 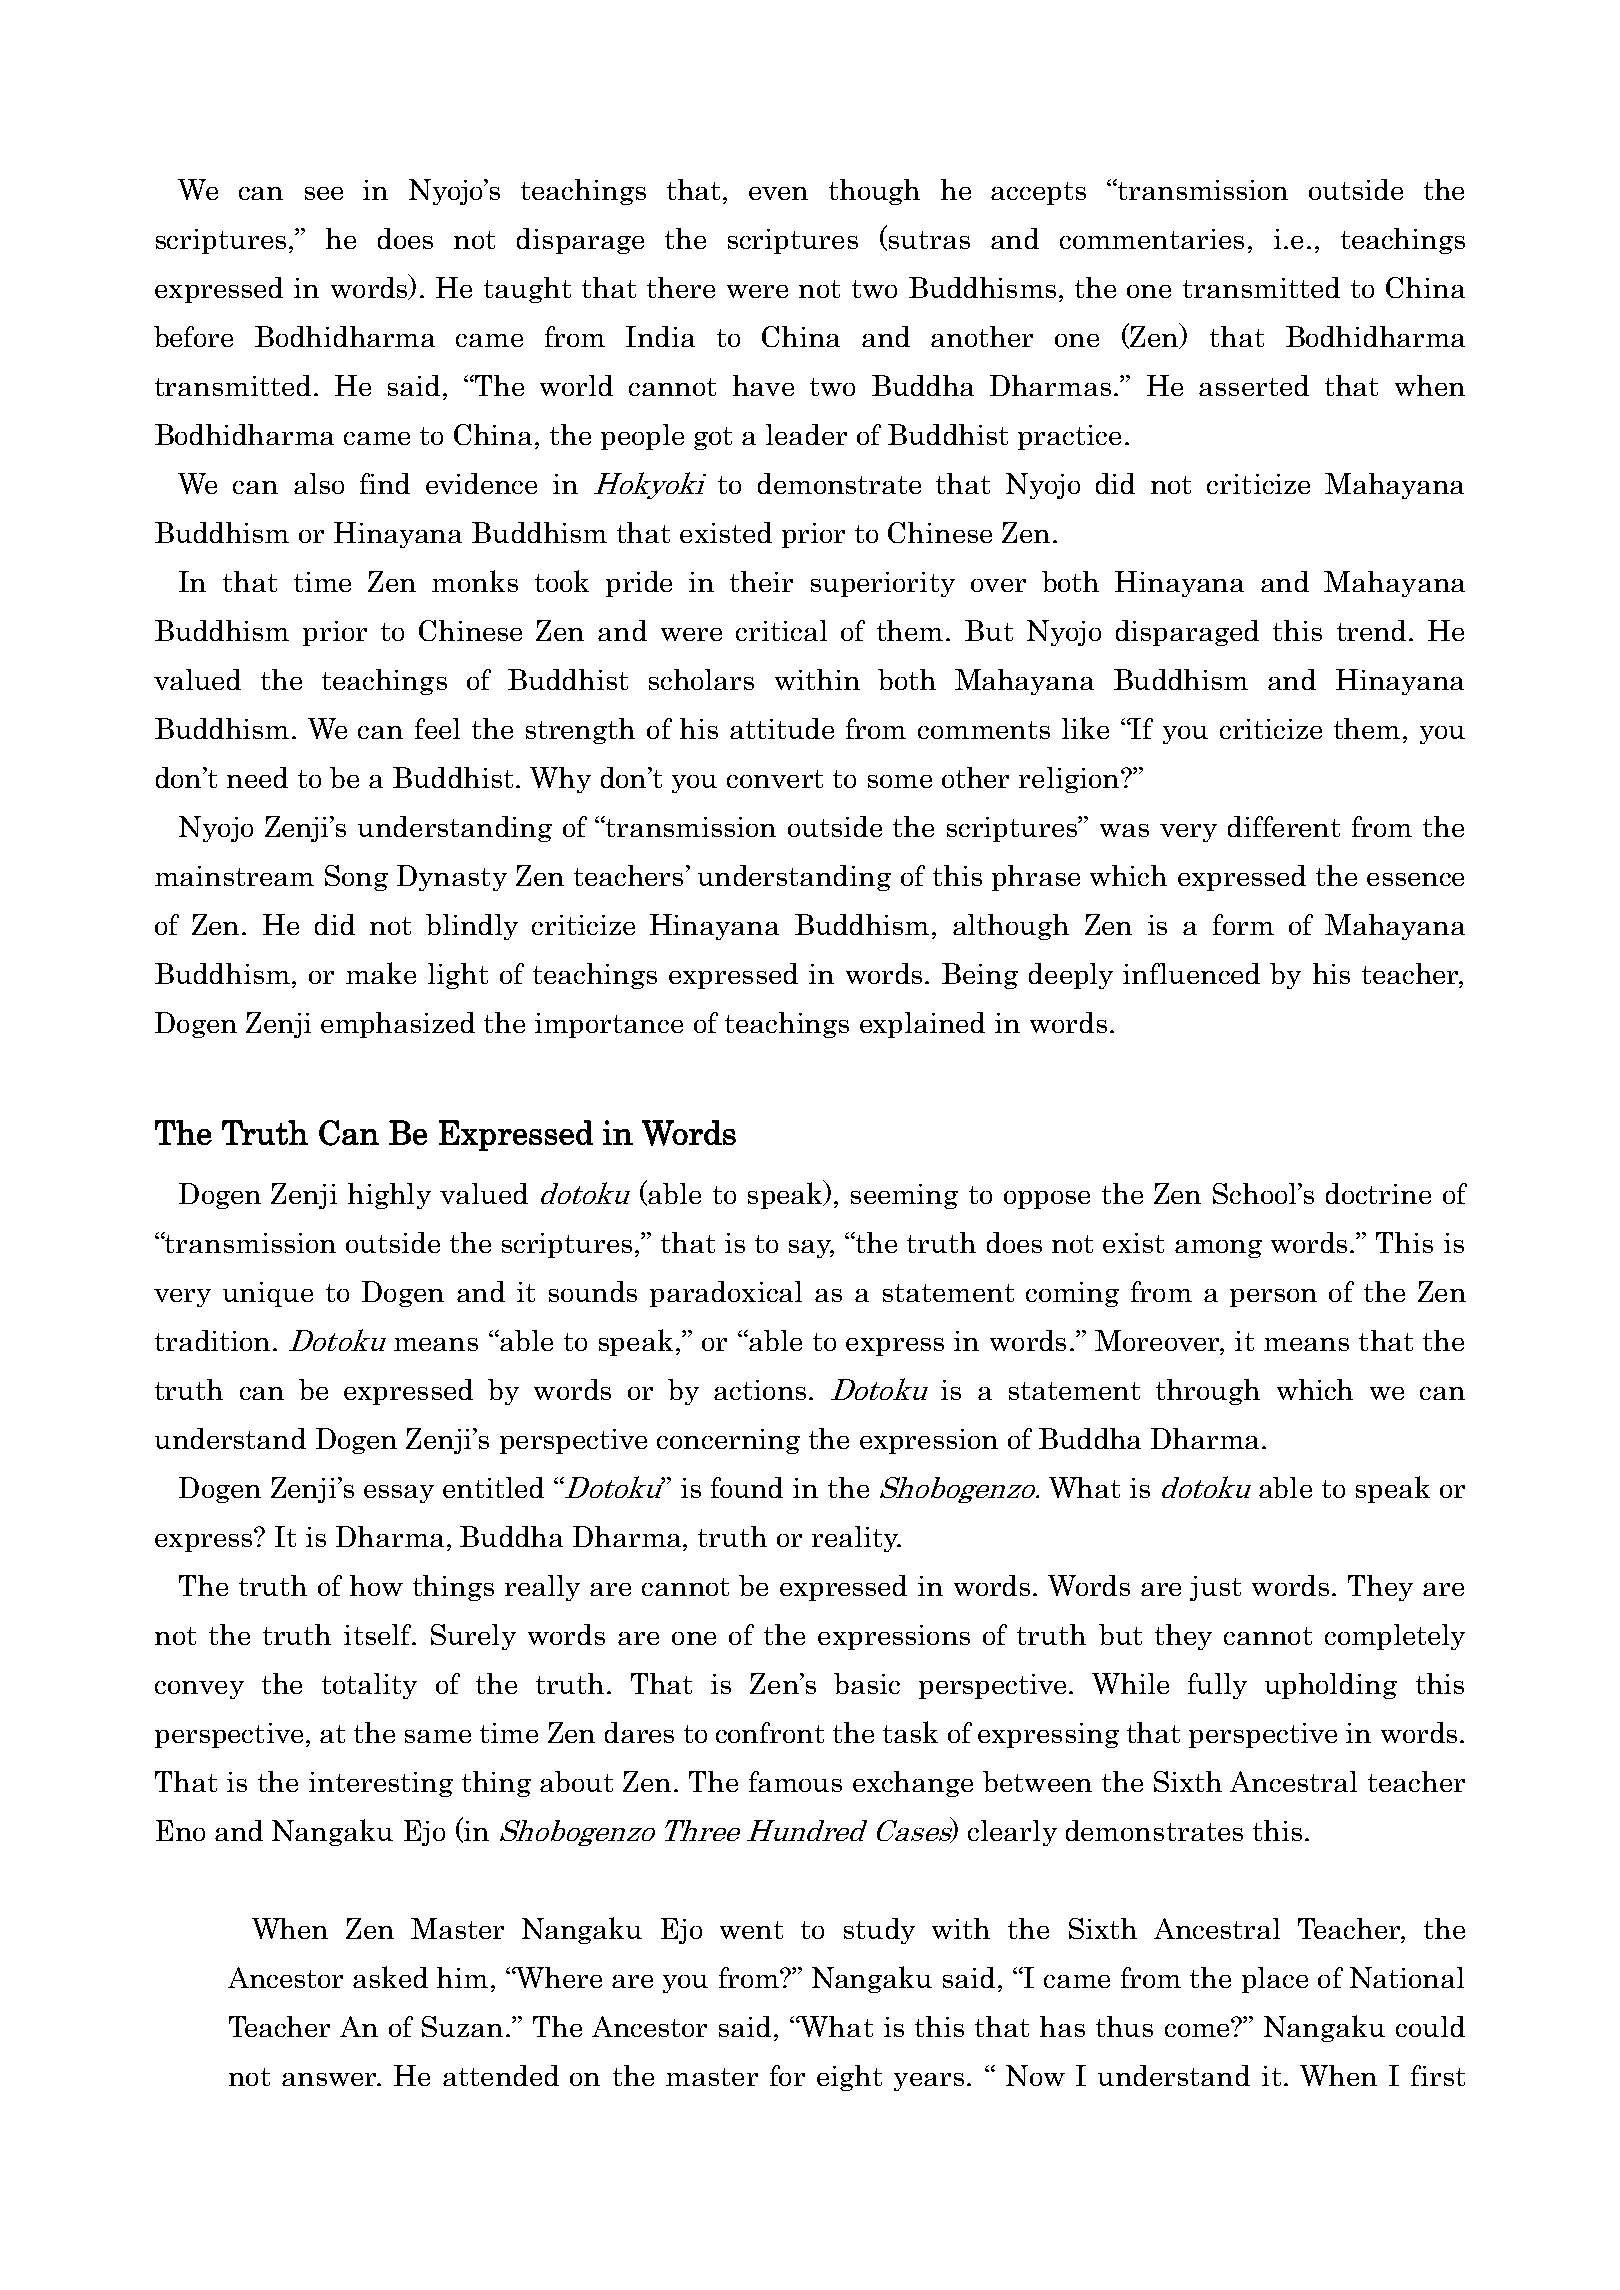 What do you see at coordinates (1378, 1193) in the page?
I see `doctrine` at bounding box center [1378, 1193].
